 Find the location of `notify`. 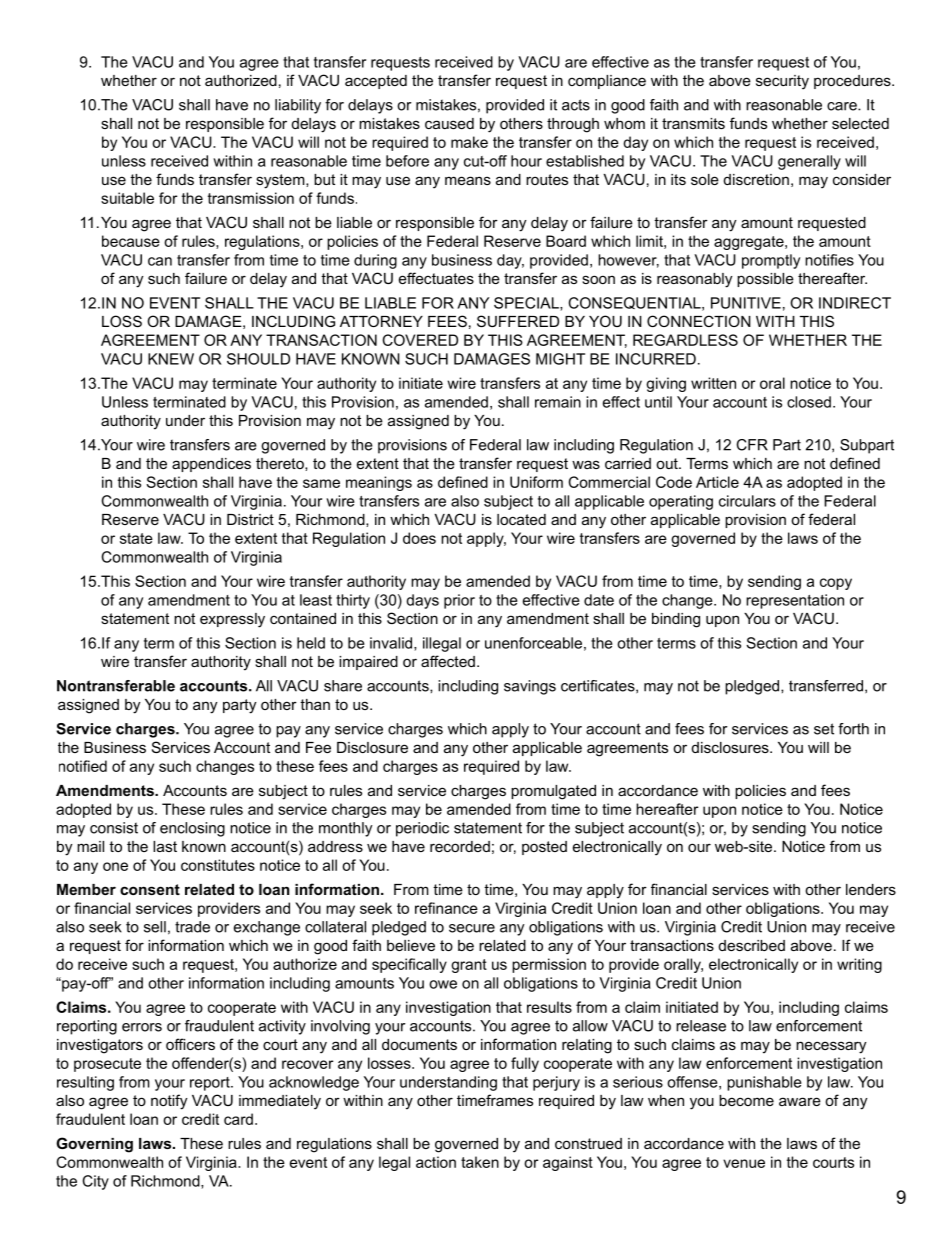

notify is located at coordinates (169, 1102).
